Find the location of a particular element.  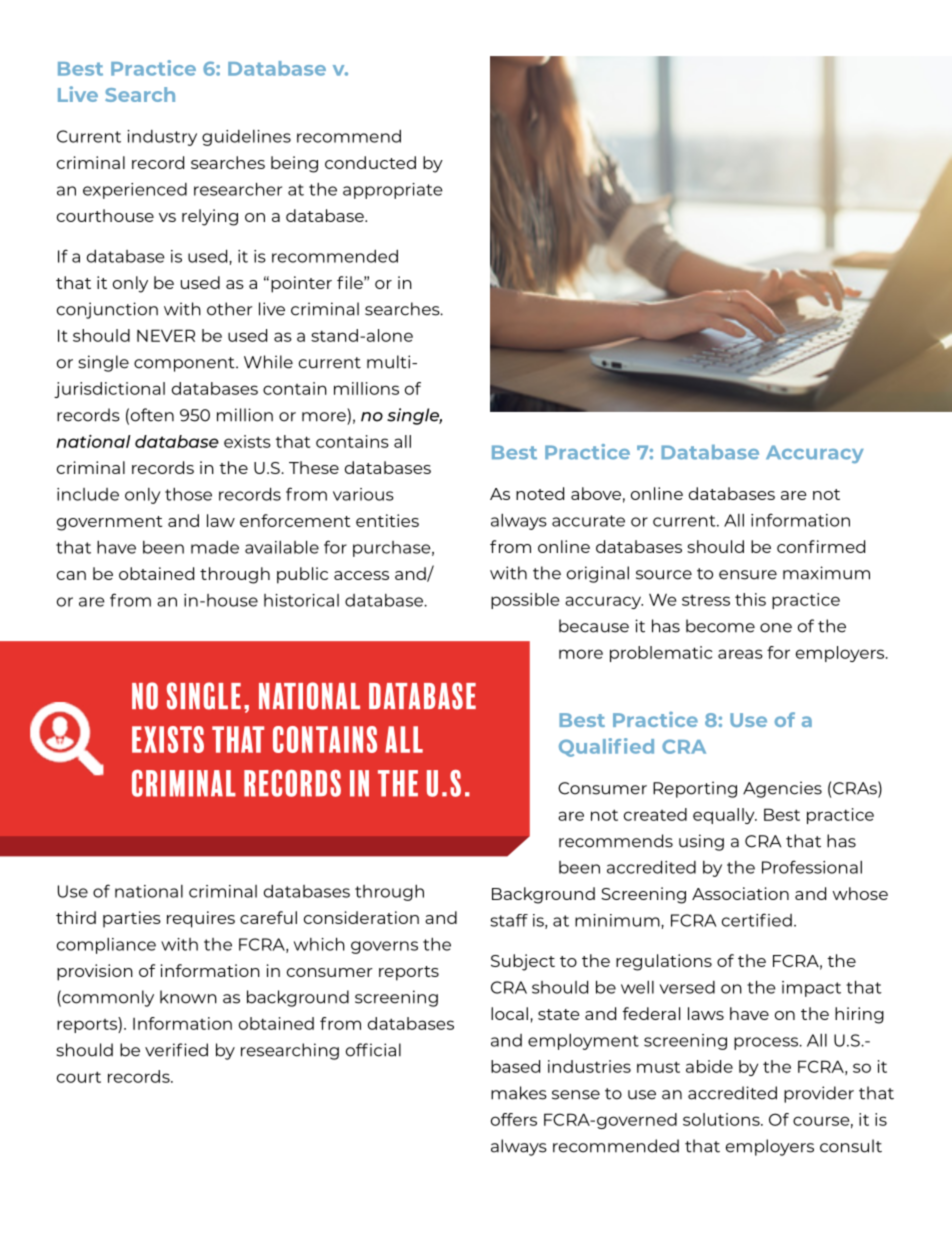

solutions is located at coordinates (722, 1119).
